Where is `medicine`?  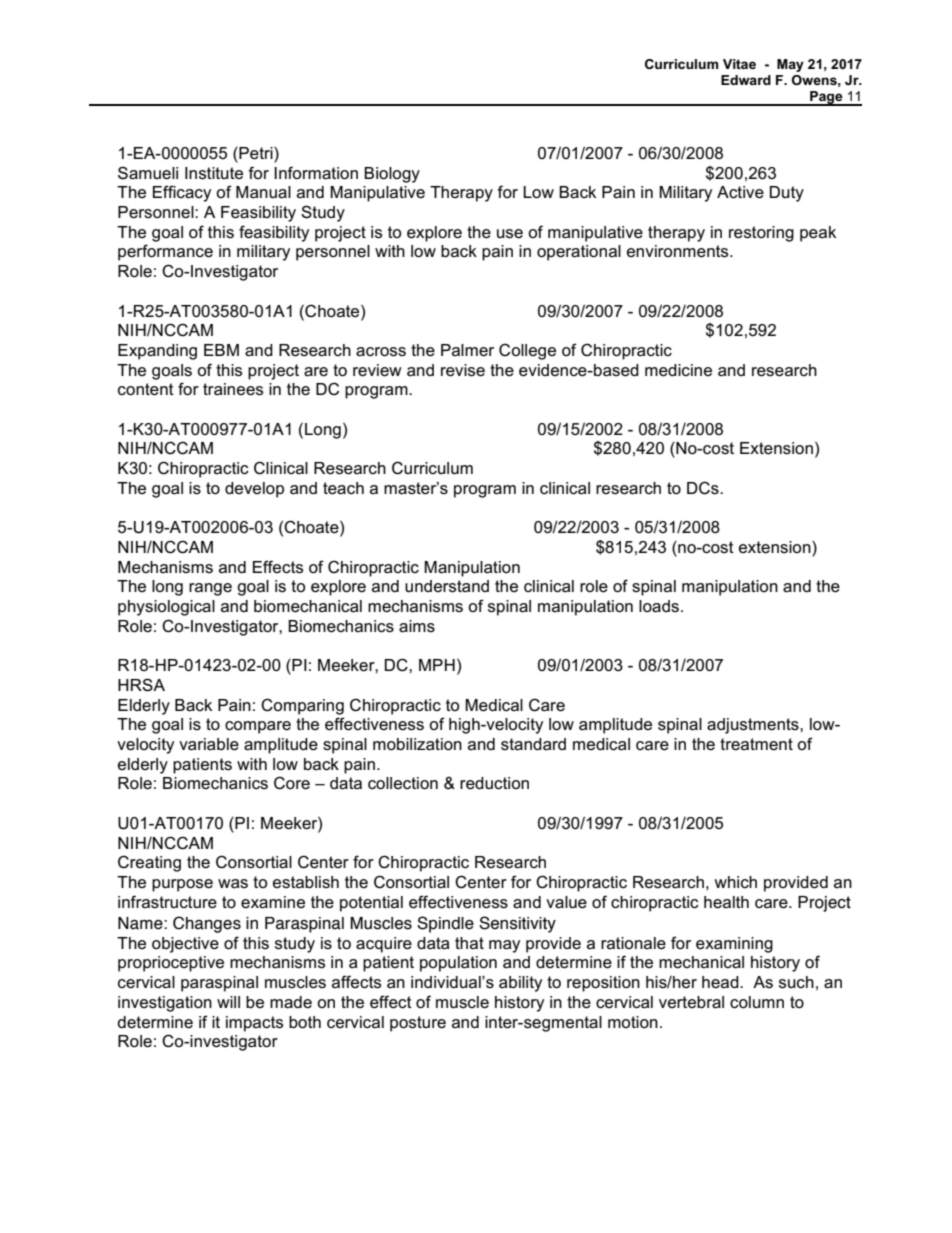
medicine is located at coordinates (678, 370).
